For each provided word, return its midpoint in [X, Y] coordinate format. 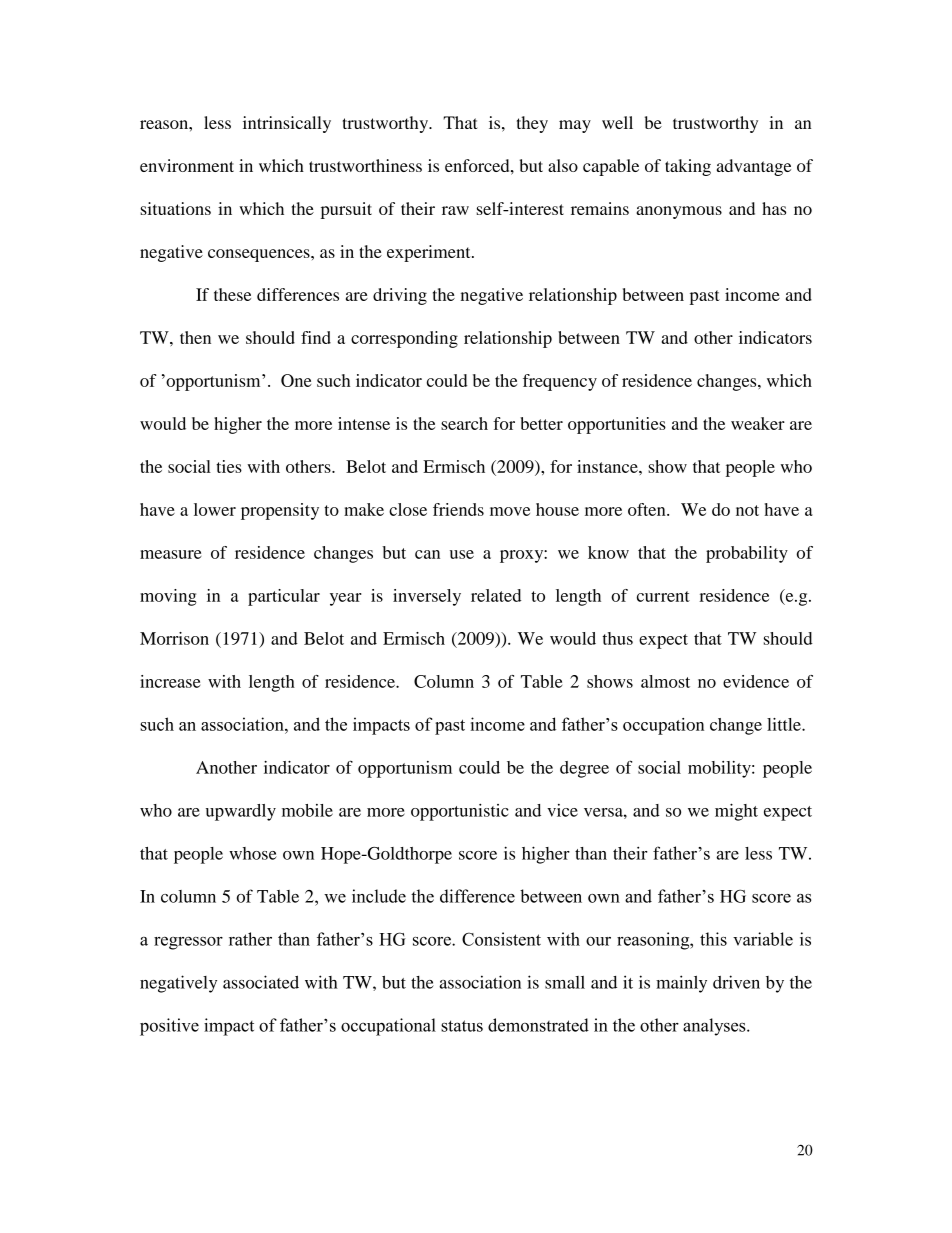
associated [261, 982]
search [464, 423]
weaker [758, 423]
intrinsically [287, 124]
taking [688, 167]
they [532, 124]
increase [170, 681]
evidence [756, 681]
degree [584, 769]
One [296, 380]
